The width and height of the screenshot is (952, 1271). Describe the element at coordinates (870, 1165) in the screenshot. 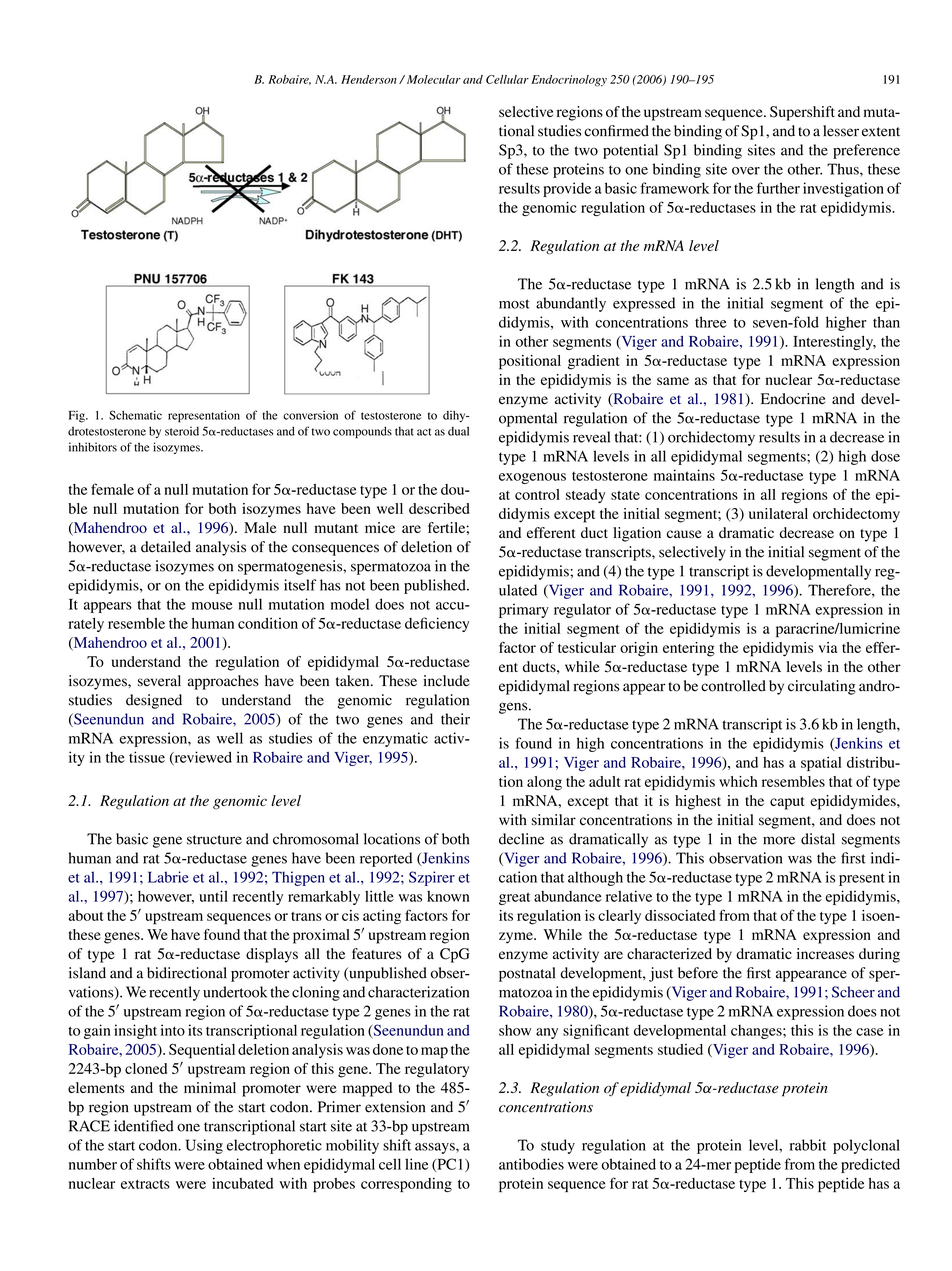

I see `predicted` at that location.
